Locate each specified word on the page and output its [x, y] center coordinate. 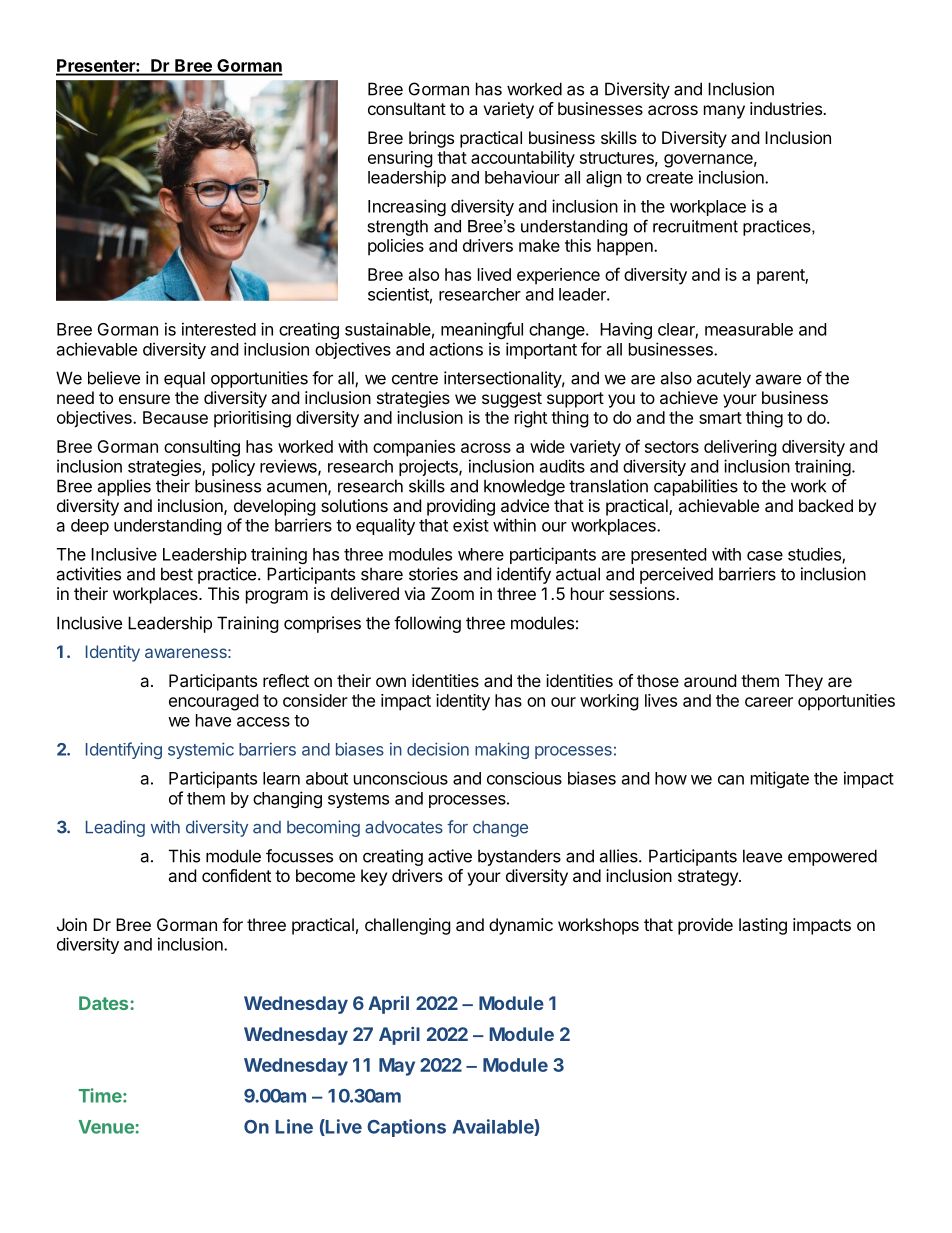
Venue [107, 1127]
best [177, 574]
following [427, 624]
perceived [676, 575]
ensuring [400, 159]
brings [431, 139]
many [724, 112]
